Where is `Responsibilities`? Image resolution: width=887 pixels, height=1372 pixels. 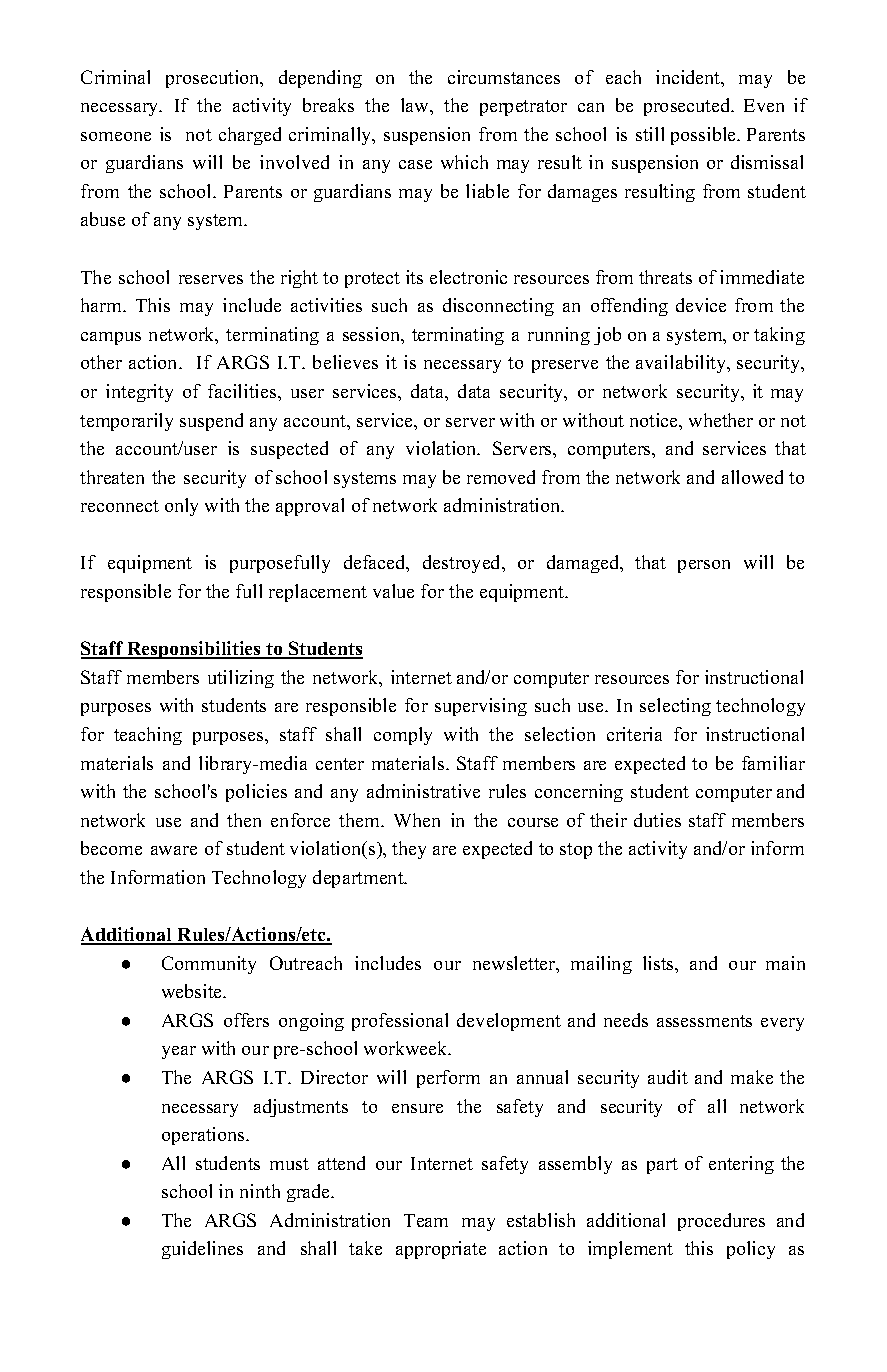
Responsibilities is located at coordinates (194, 650).
